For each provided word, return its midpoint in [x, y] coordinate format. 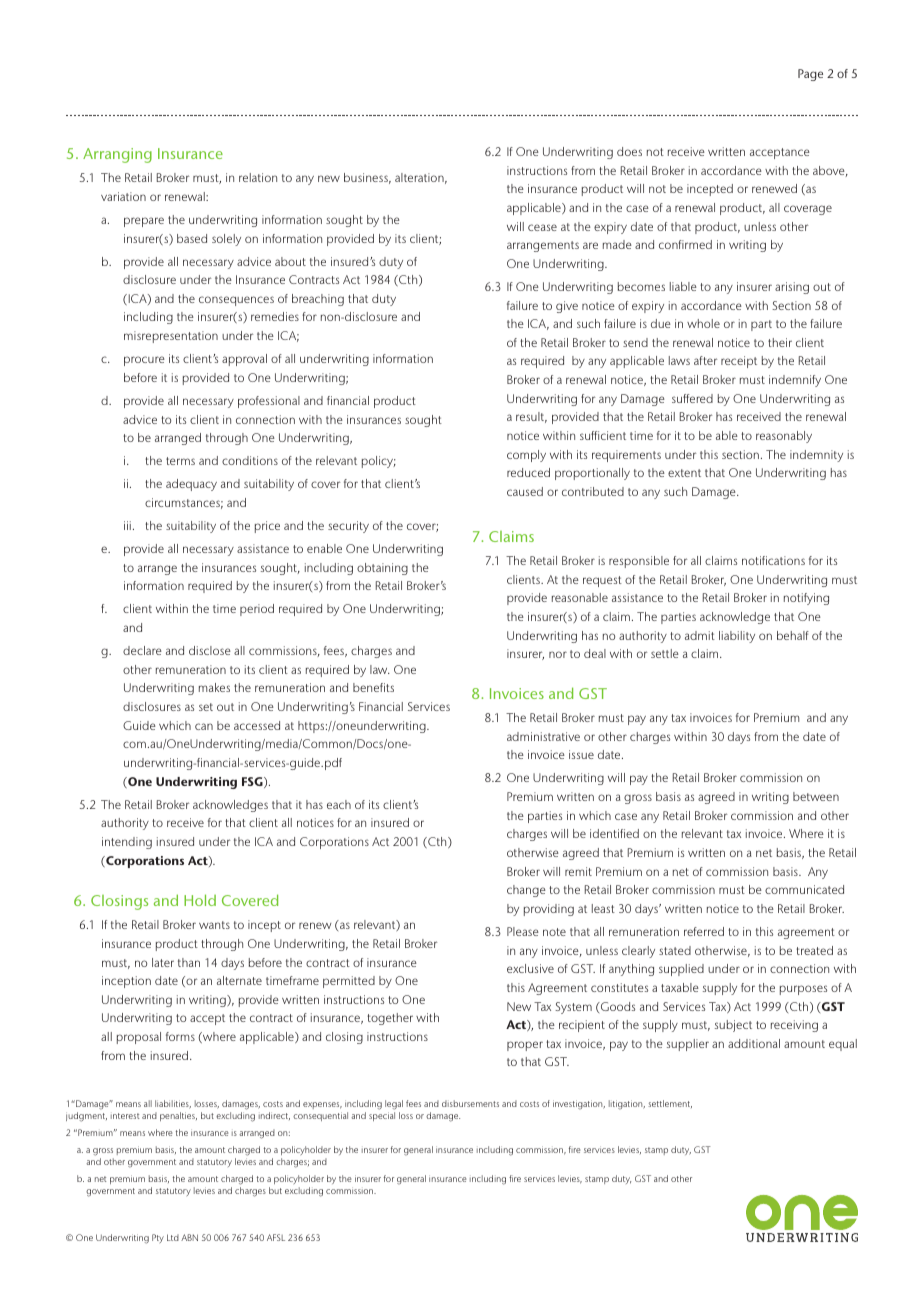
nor [558, 654]
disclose [210, 650]
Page [810, 75]
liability [737, 637]
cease [542, 227]
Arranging [117, 155]
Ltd [173, 1237]
